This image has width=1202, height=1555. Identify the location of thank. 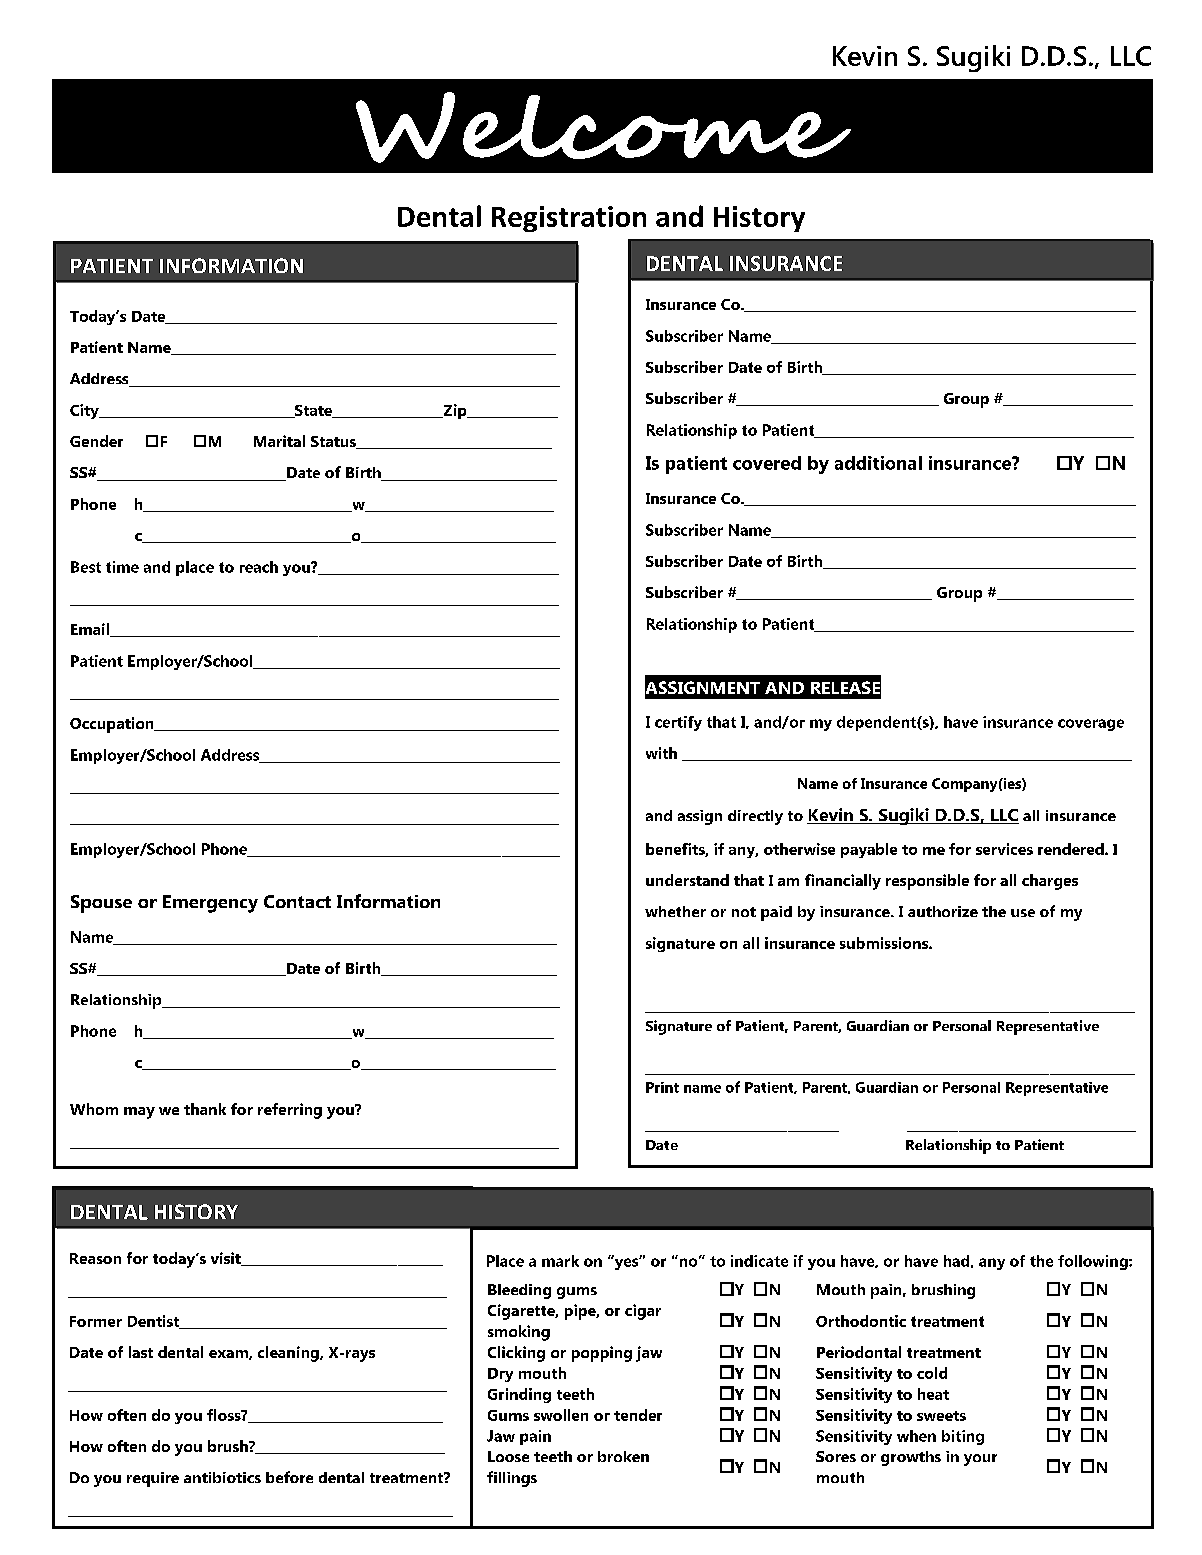
(205, 1109).
